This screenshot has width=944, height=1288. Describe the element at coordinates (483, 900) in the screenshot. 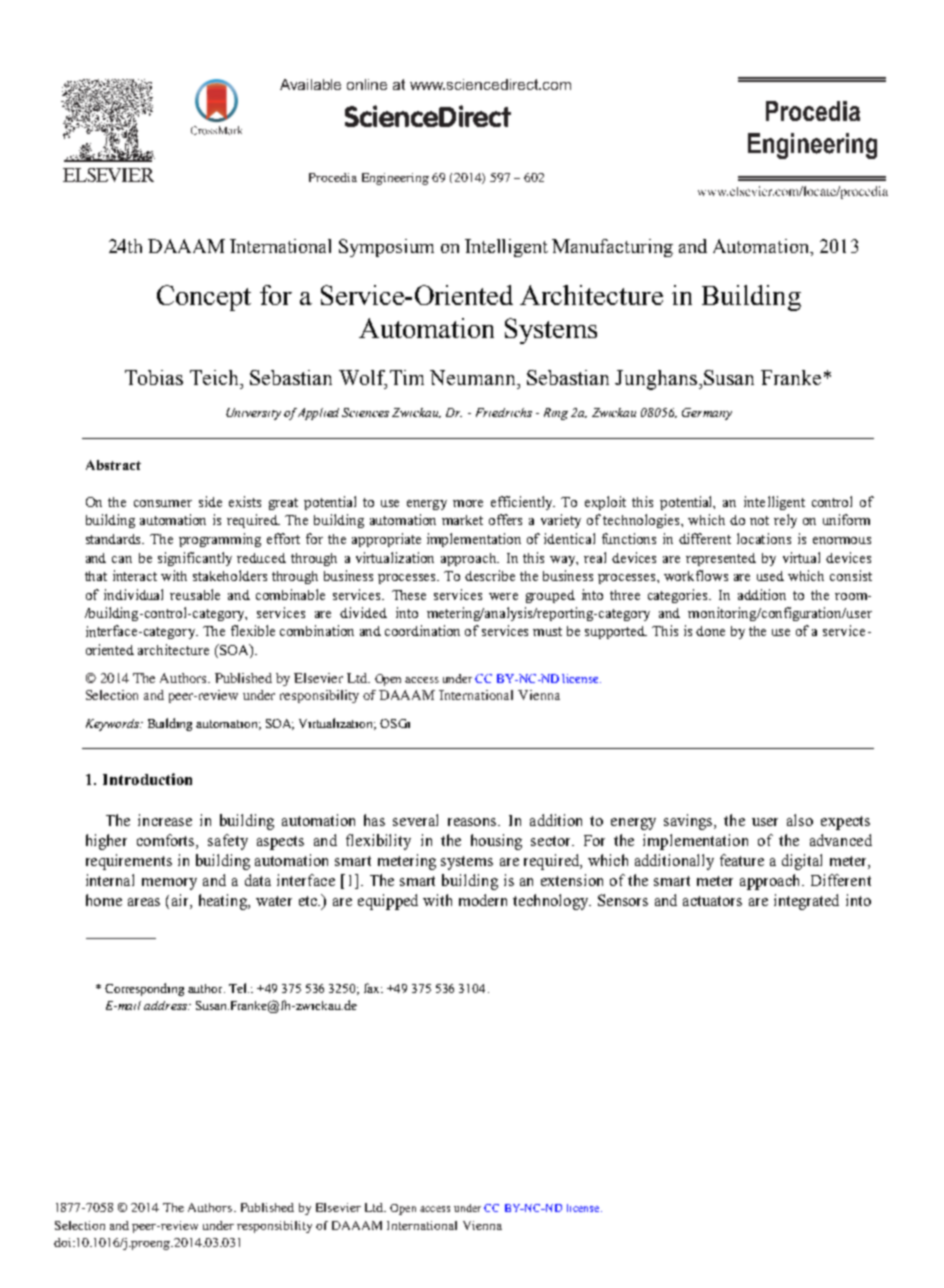

I see `modern` at that location.
